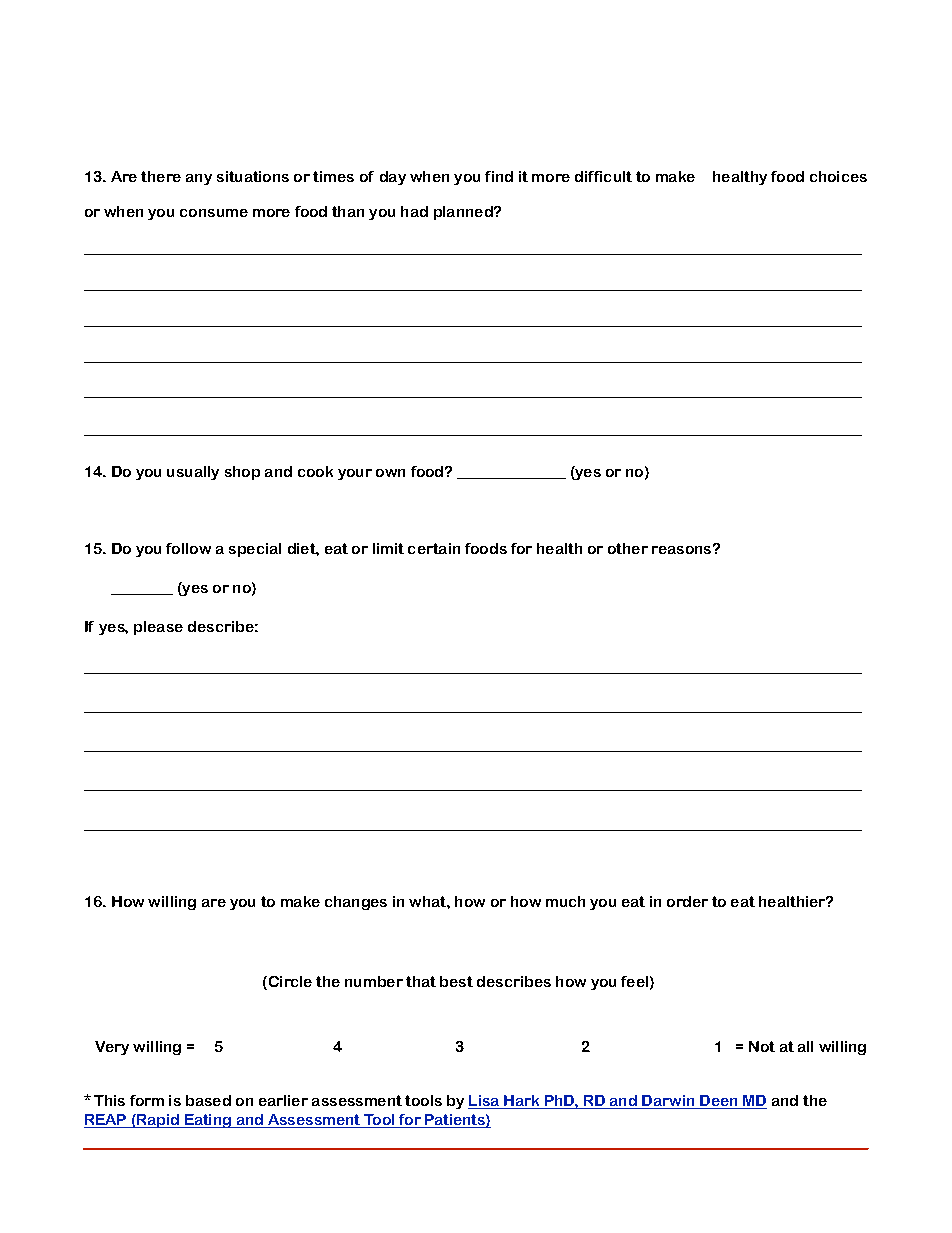 Image resolution: width=952 pixels, height=1233 pixels. What do you see at coordinates (838, 176) in the screenshot?
I see `choices` at bounding box center [838, 176].
